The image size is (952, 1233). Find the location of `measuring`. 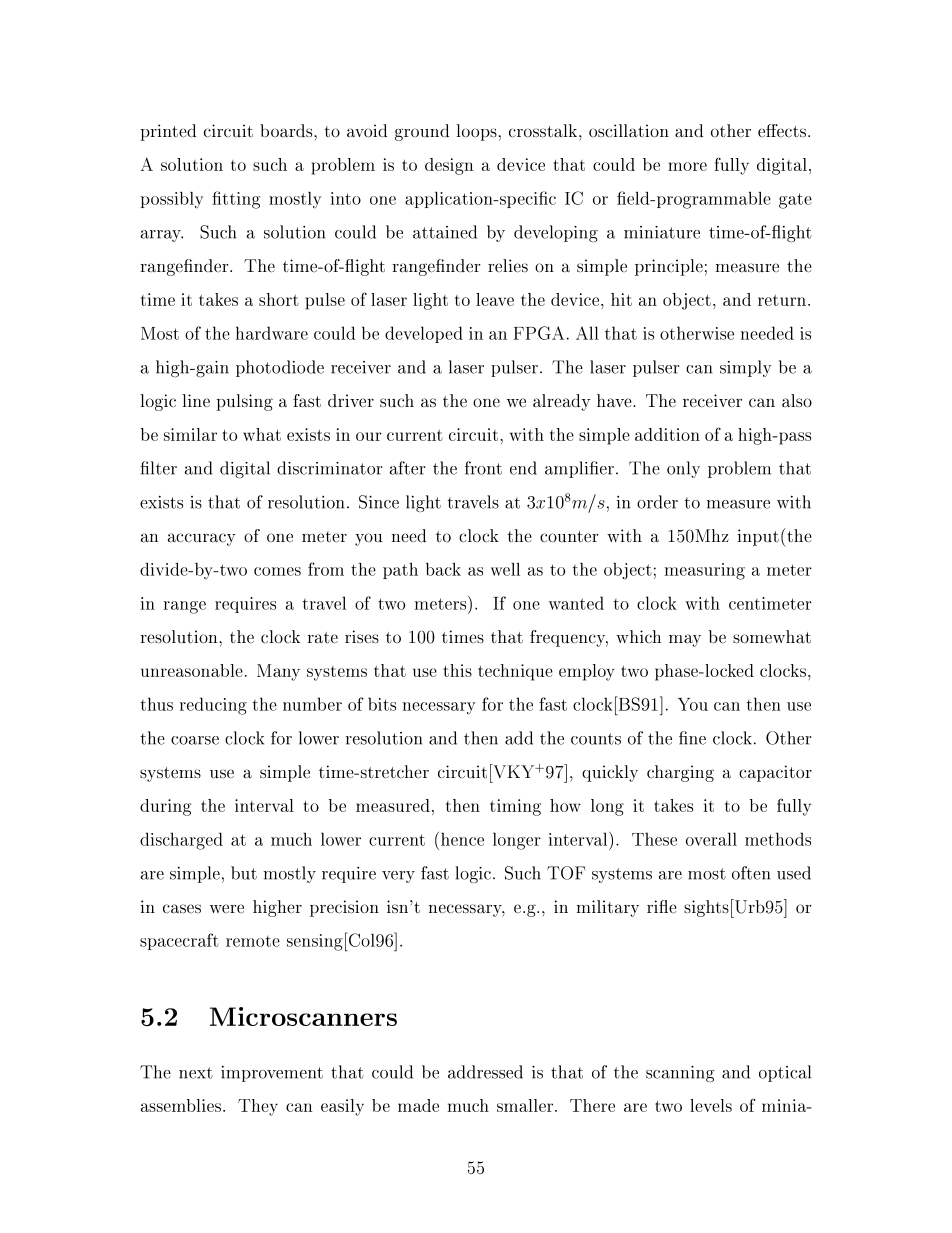

measuring is located at coordinates (705, 571).
